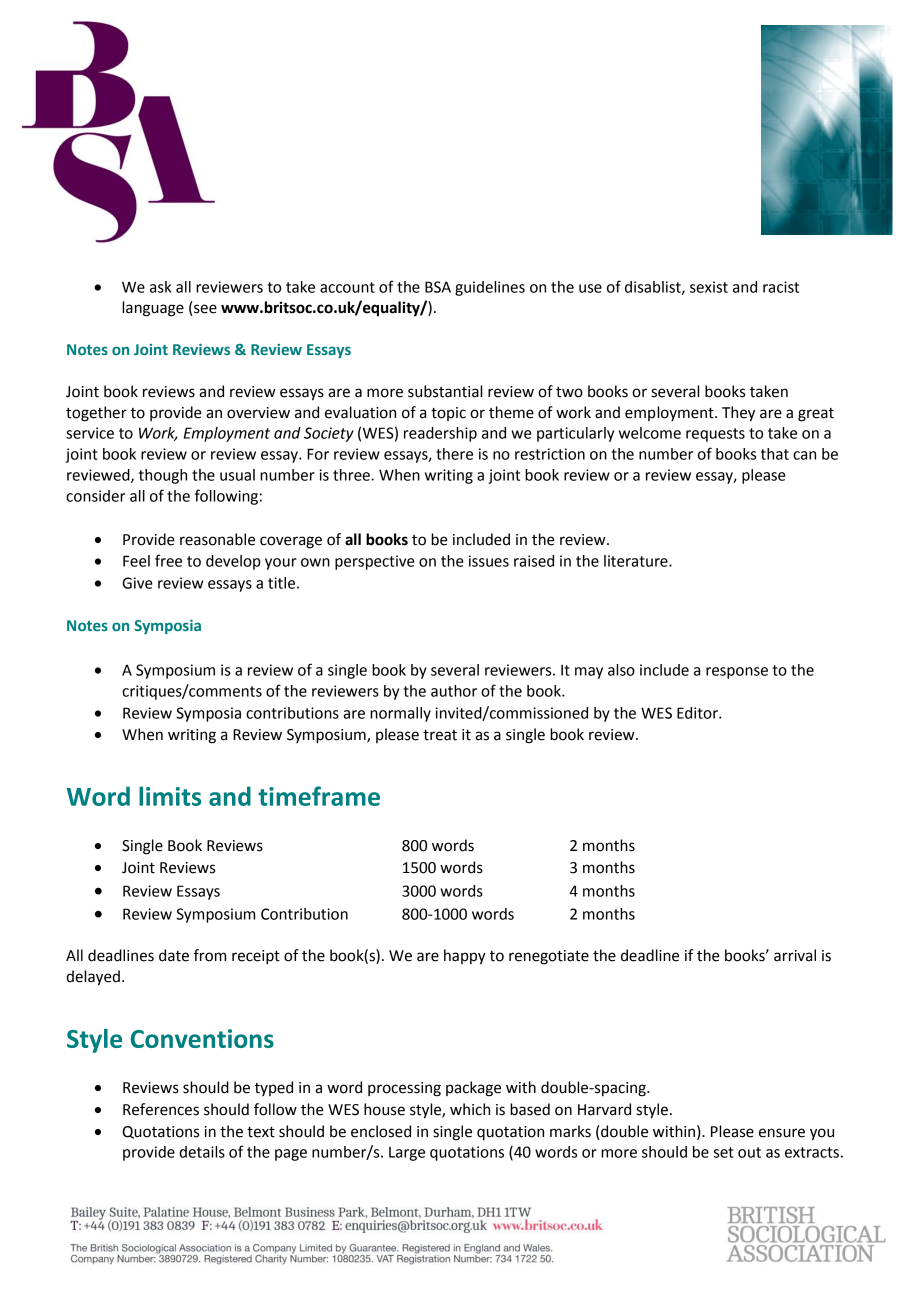  What do you see at coordinates (440, 735) in the screenshot?
I see `treat` at bounding box center [440, 735].
